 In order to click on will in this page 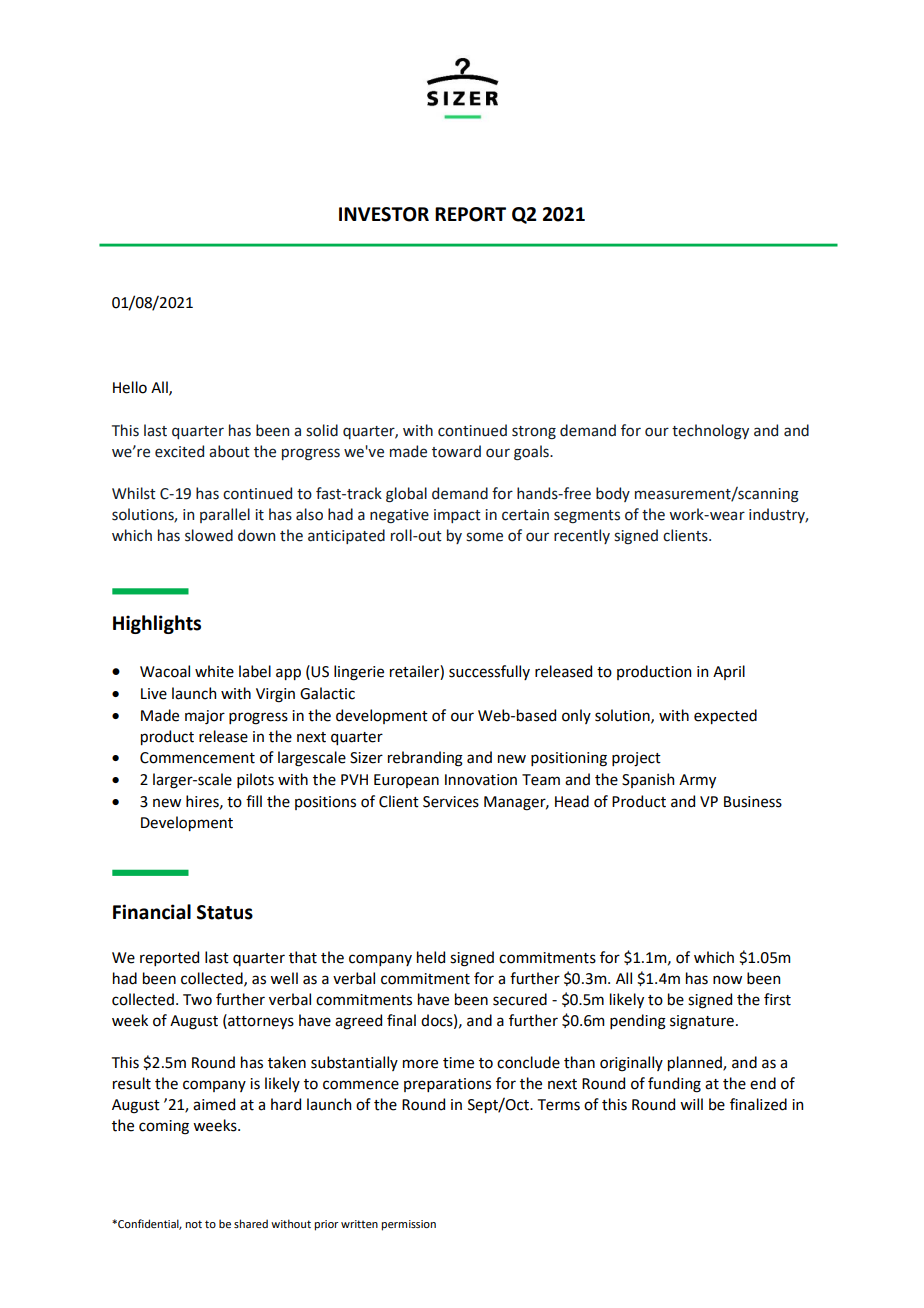, I will do `click(691, 1104)`.
